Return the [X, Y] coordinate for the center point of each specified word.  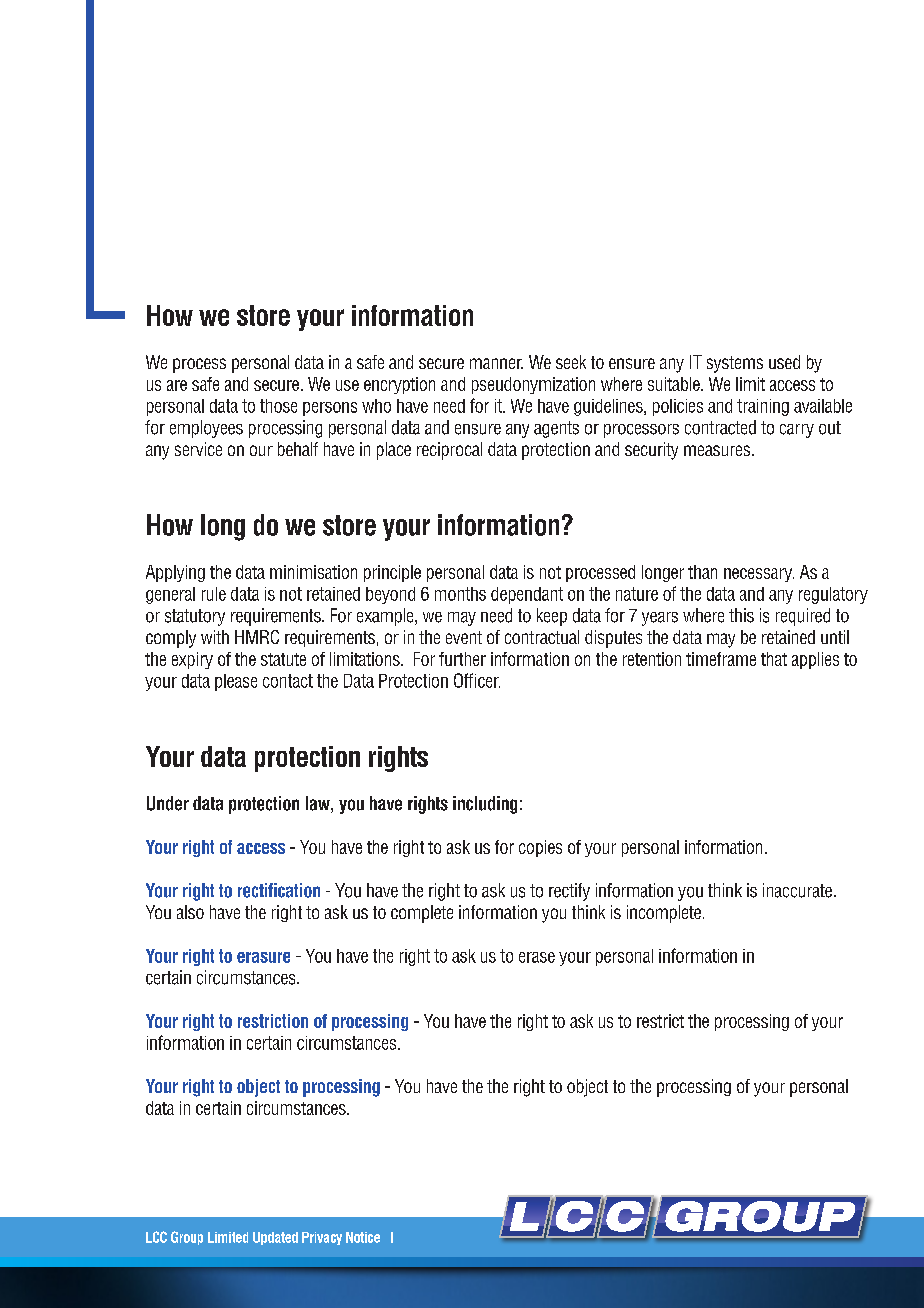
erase [537, 957]
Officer [477, 680]
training [763, 407]
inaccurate [799, 890]
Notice [363, 1237]
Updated [275, 1238]
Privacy [322, 1238]
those [278, 406]
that [774, 659]
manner [496, 363]
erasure [263, 957]
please [236, 682]
